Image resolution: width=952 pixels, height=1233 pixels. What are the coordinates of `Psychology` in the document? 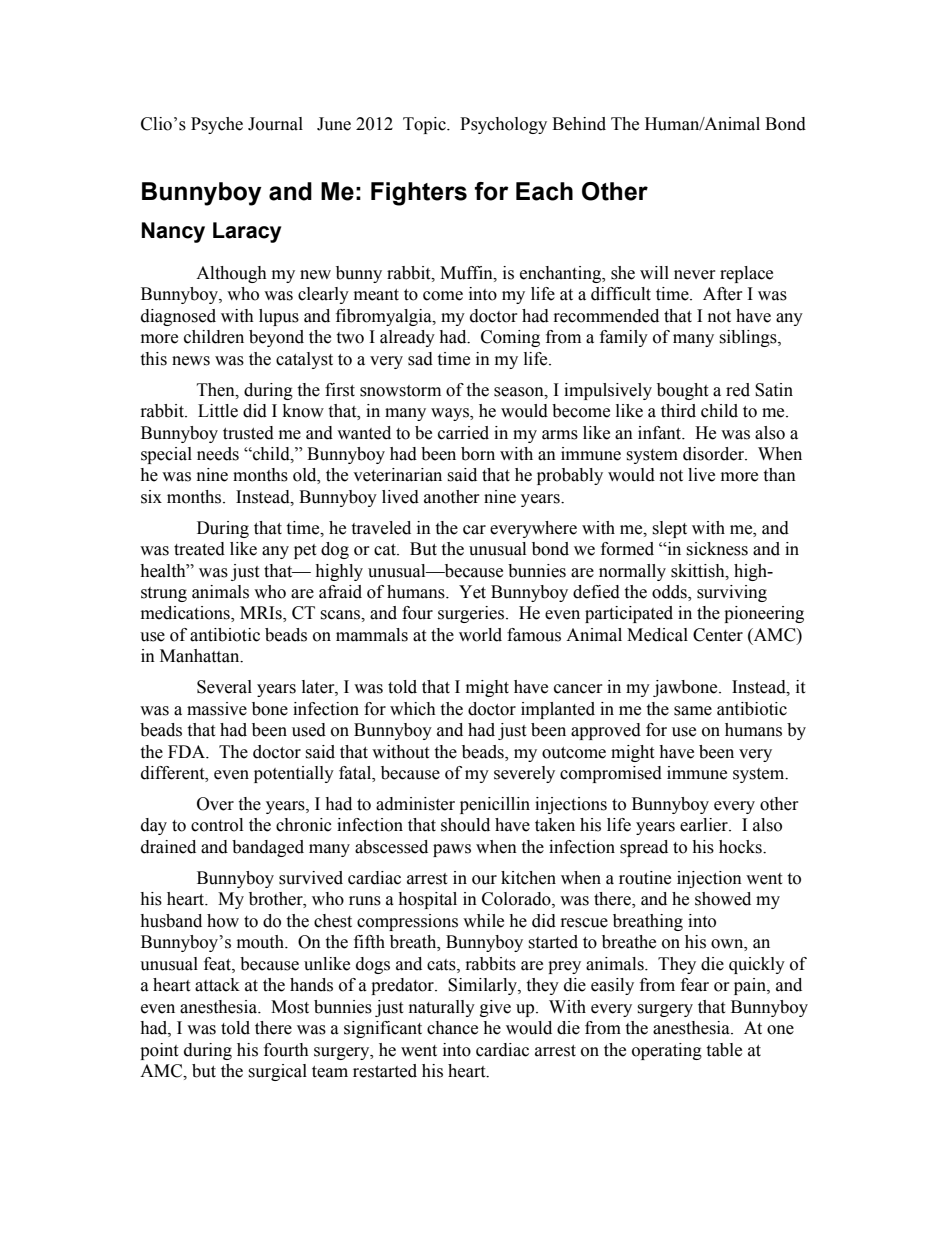 It's located at (503, 125).
